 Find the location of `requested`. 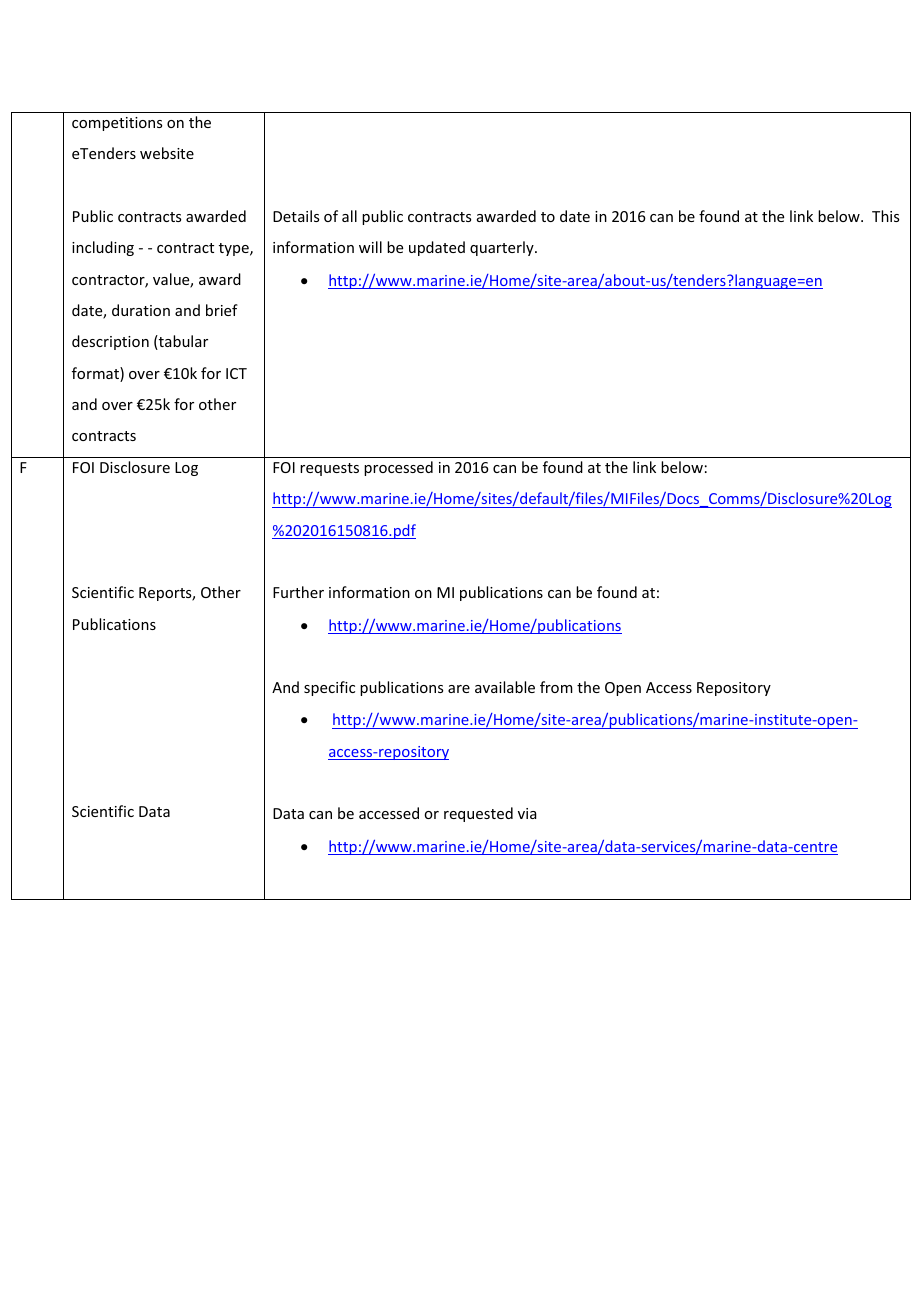

requested is located at coordinates (478, 814).
